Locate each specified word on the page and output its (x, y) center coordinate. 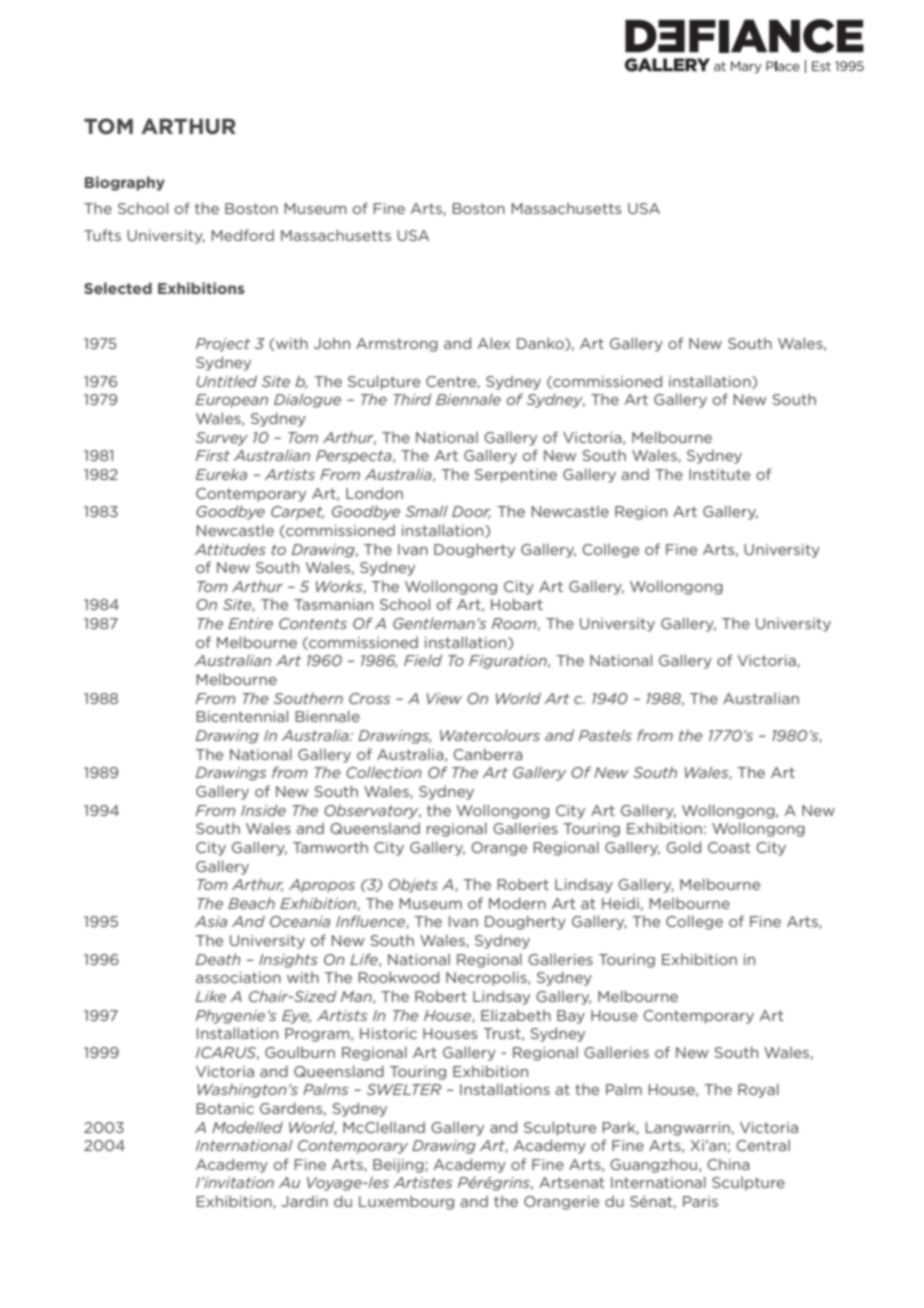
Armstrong (397, 345)
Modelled (247, 1127)
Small (427, 511)
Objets (413, 885)
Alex (493, 343)
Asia (211, 921)
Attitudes (230, 549)
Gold (683, 847)
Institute (719, 474)
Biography (125, 183)
